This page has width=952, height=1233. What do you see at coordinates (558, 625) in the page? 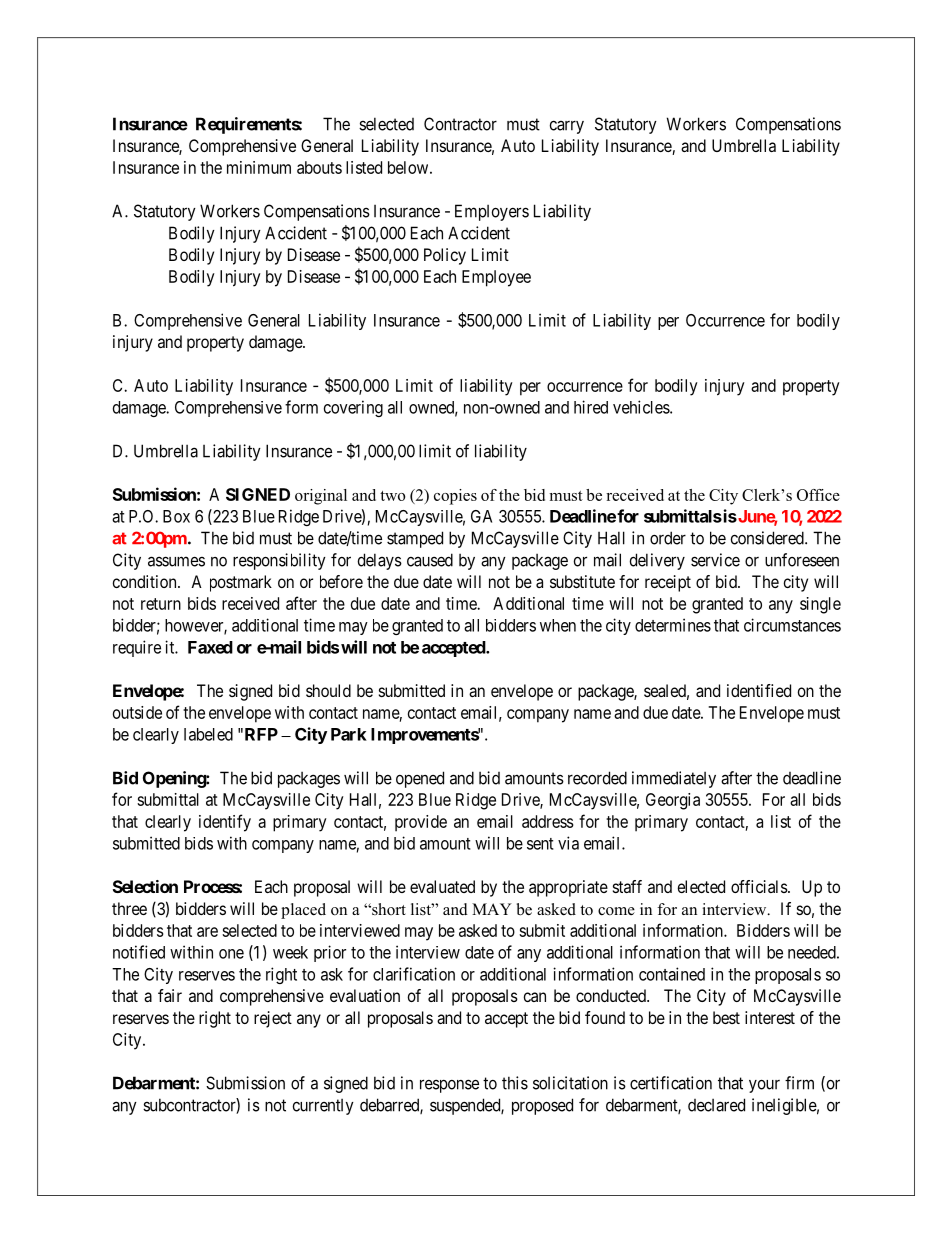
I see `when` at bounding box center [558, 625].
